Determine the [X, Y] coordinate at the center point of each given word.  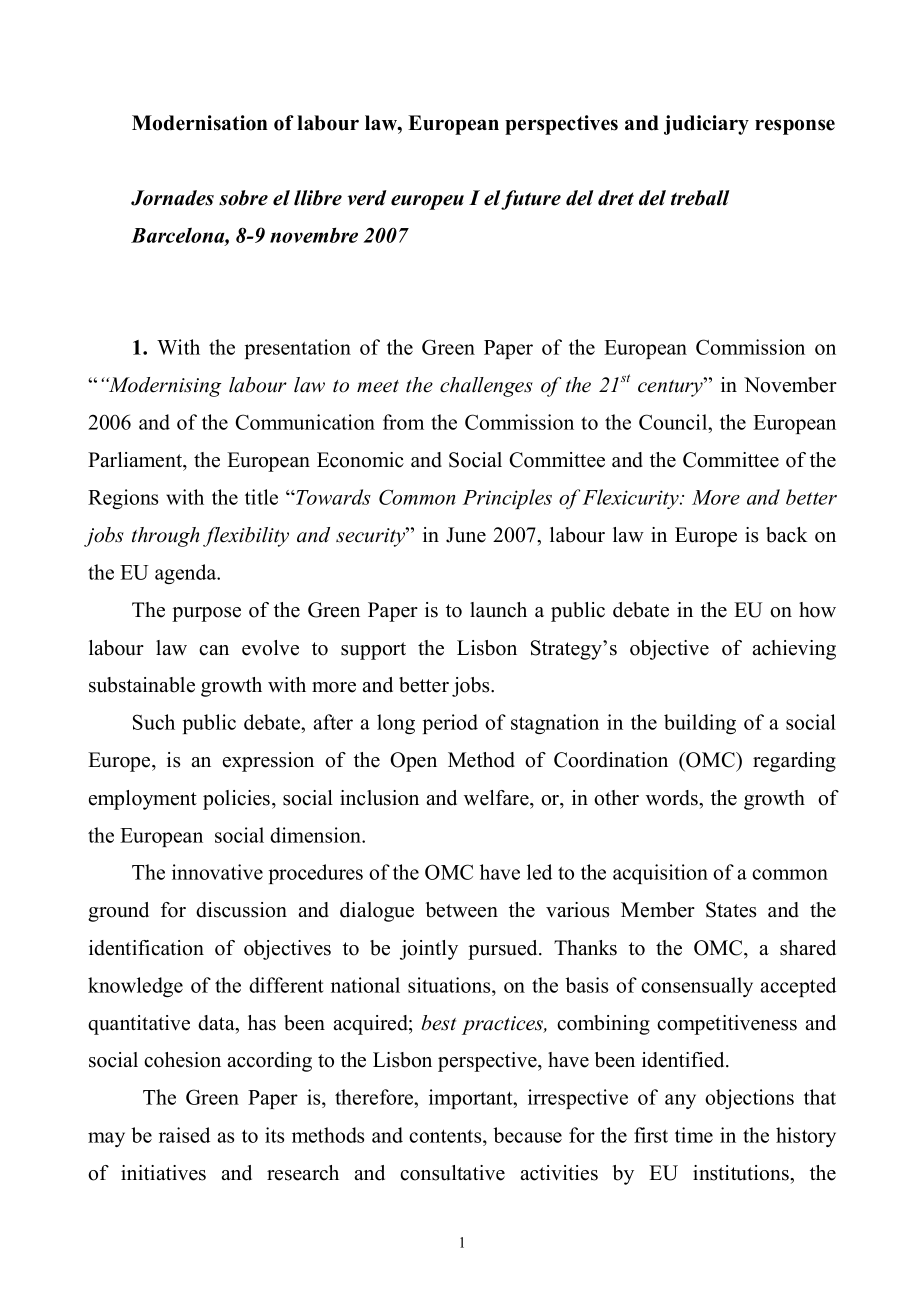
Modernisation [200, 123]
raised [184, 1135]
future [531, 200]
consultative [452, 1173]
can [214, 650]
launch [498, 610]
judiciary [706, 125]
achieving [794, 650]
